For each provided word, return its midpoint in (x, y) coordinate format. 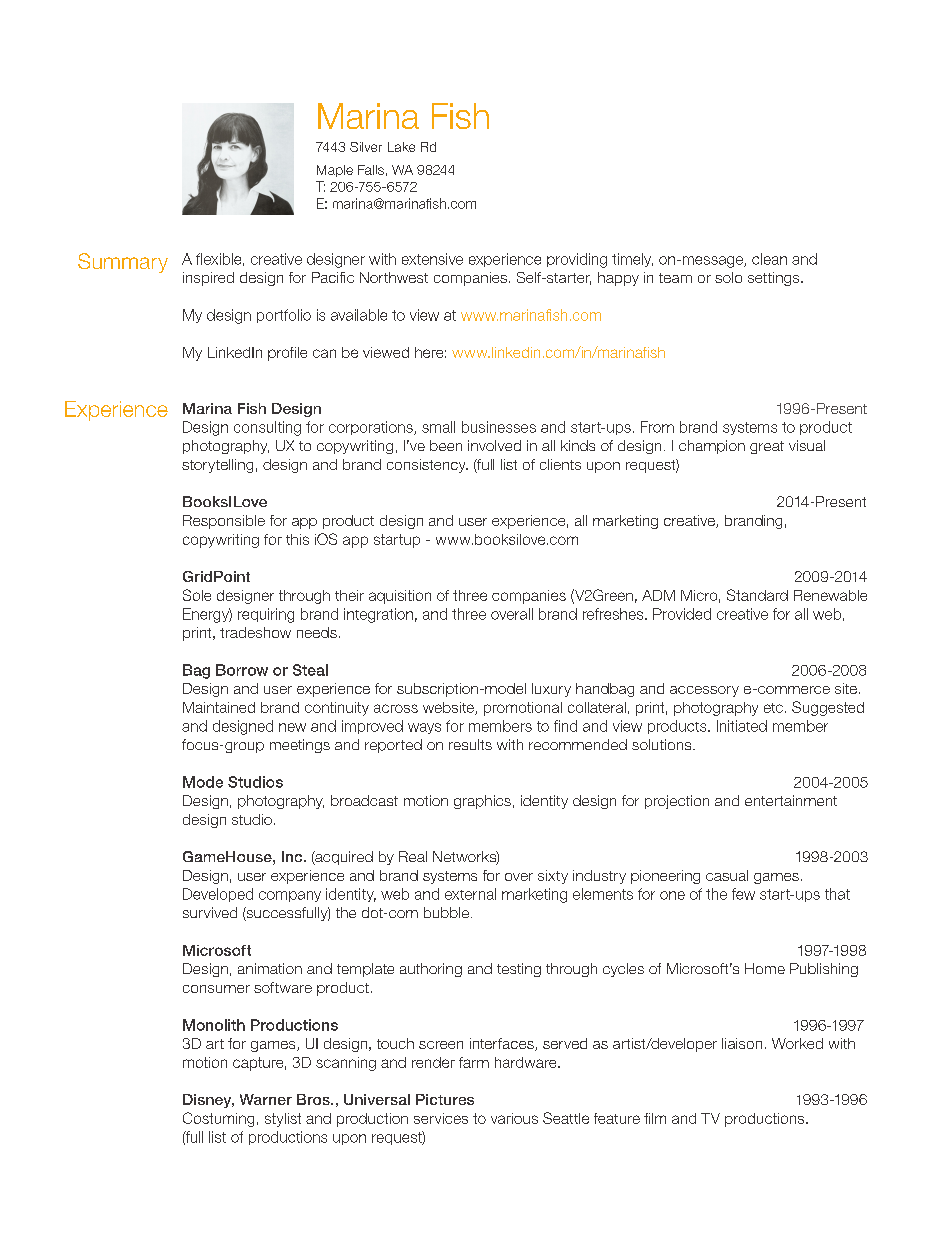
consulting (267, 428)
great (767, 447)
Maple (335, 171)
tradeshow (255, 632)
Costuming (218, 1119)
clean (769, 259)
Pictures (445, 1099)
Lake (401, 147)
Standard (757, 595)
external (470, 894)
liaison (742, 1043)
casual (727, 875)
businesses (499, 427)
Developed (218, 895)
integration (378, 615)
